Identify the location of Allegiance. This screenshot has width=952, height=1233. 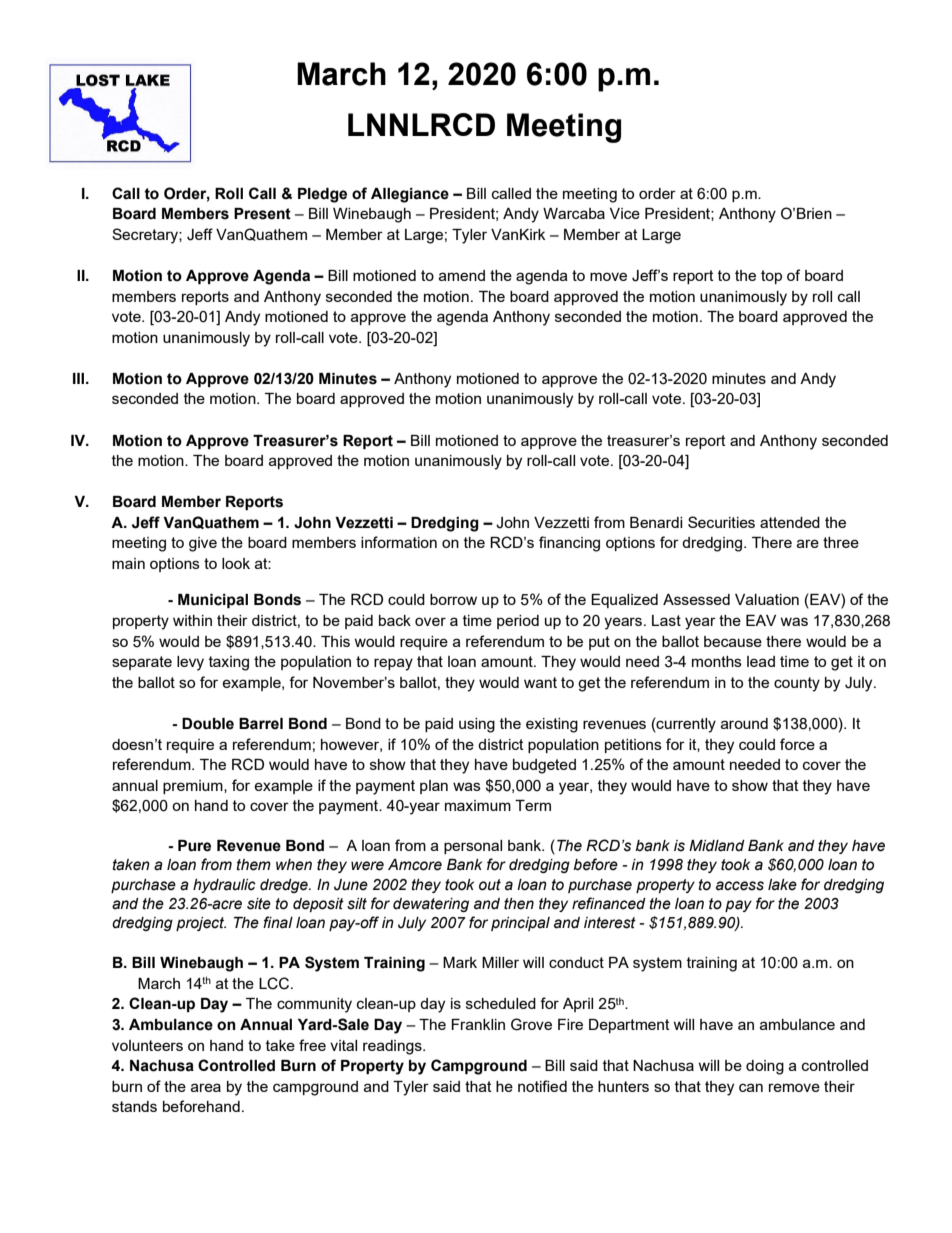
(410, 195).
